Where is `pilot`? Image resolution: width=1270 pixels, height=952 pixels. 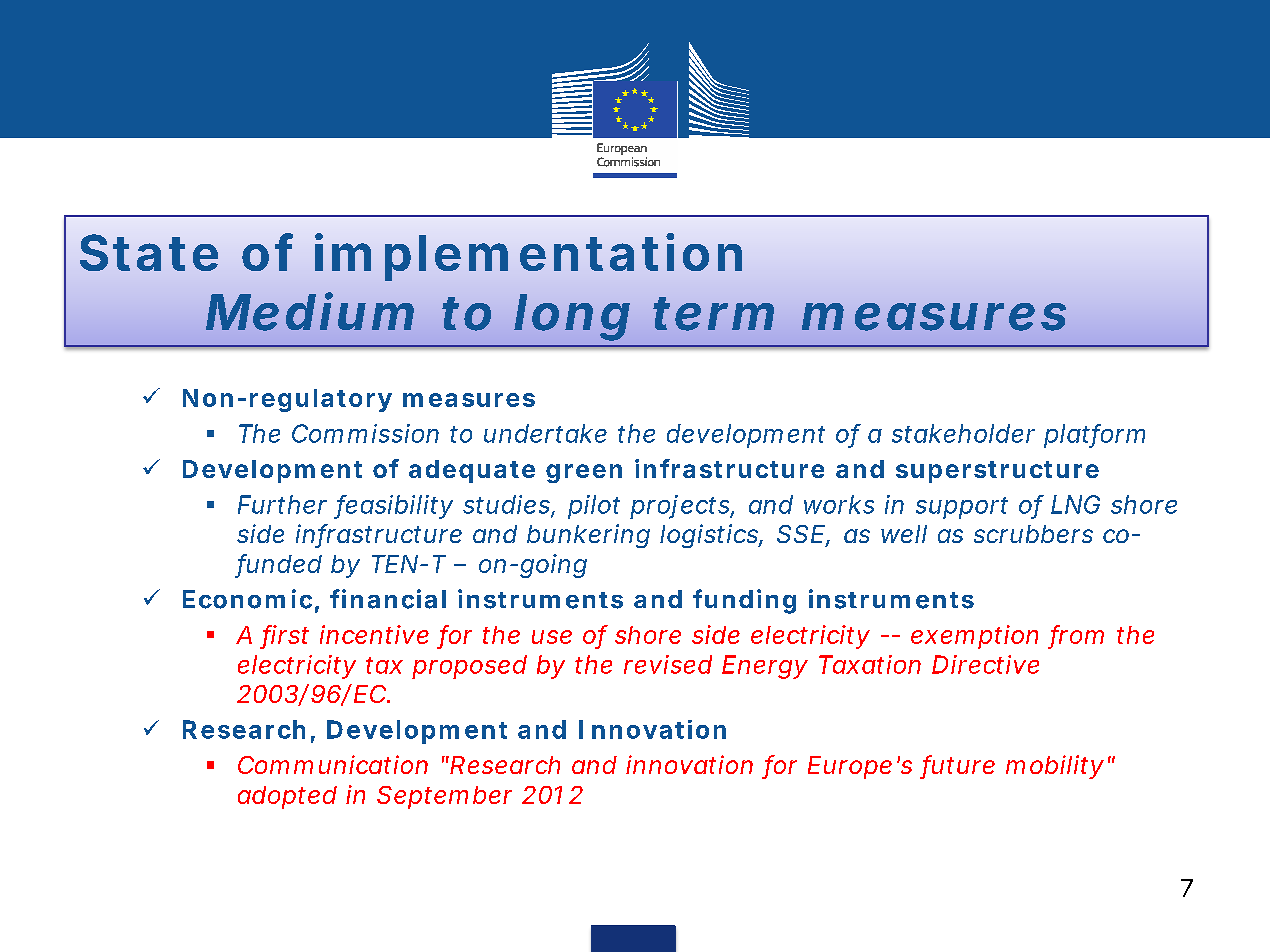 pilot is located at coordinates (594, 507).
